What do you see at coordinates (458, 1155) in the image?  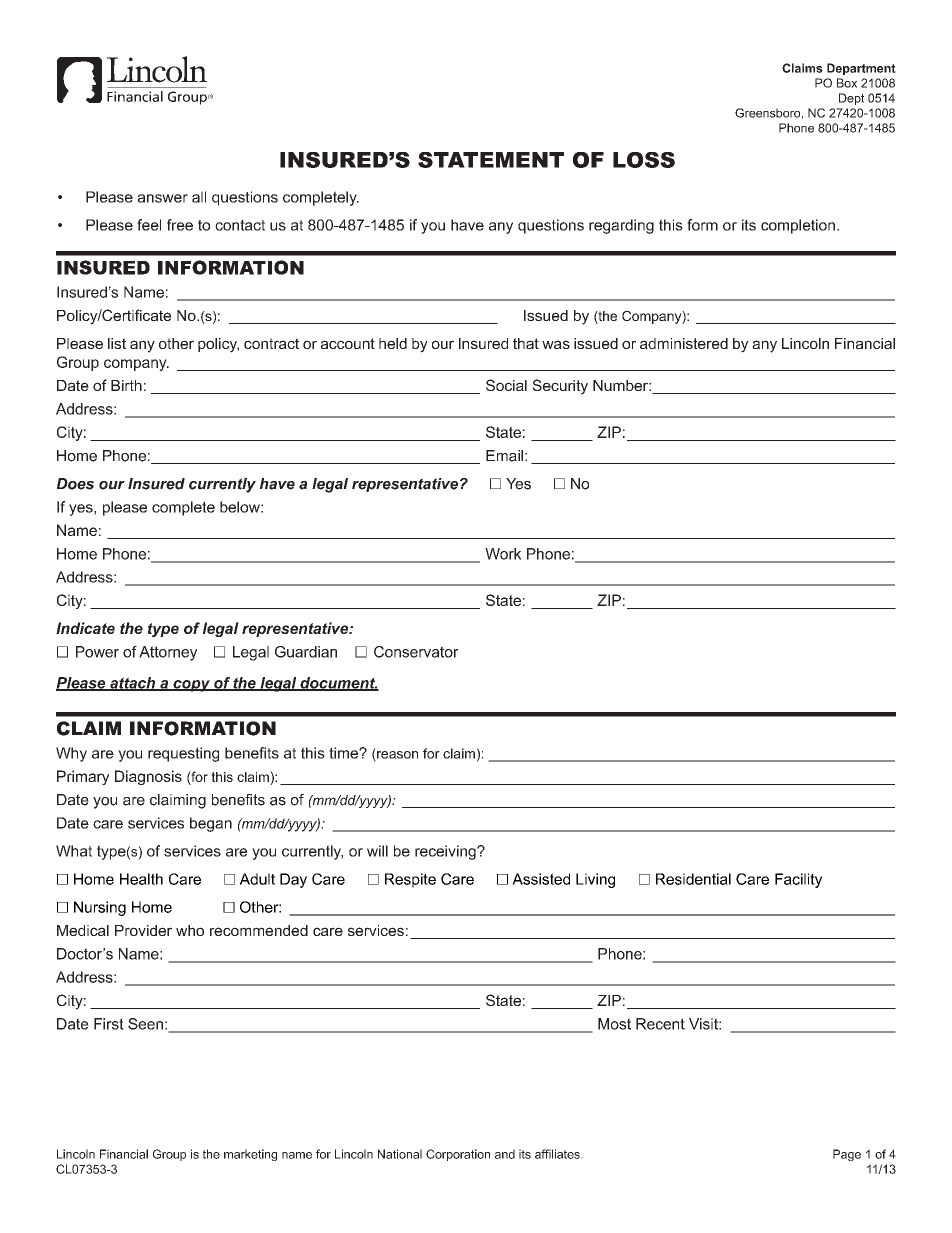 I see `Corporation` at bounding box center [458, 1155].
